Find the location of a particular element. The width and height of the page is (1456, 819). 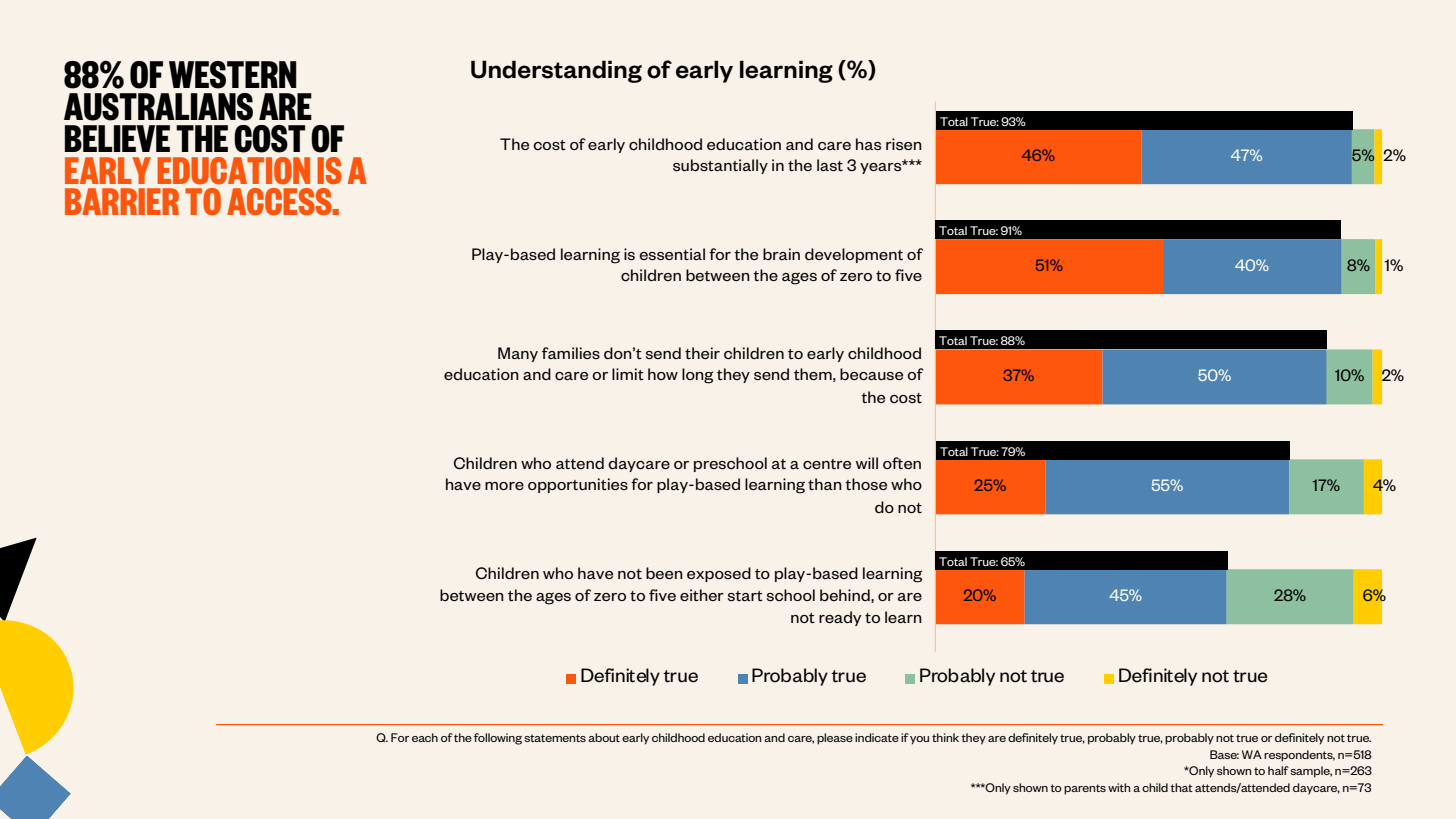

with is located at coordinates (1119, 787).
